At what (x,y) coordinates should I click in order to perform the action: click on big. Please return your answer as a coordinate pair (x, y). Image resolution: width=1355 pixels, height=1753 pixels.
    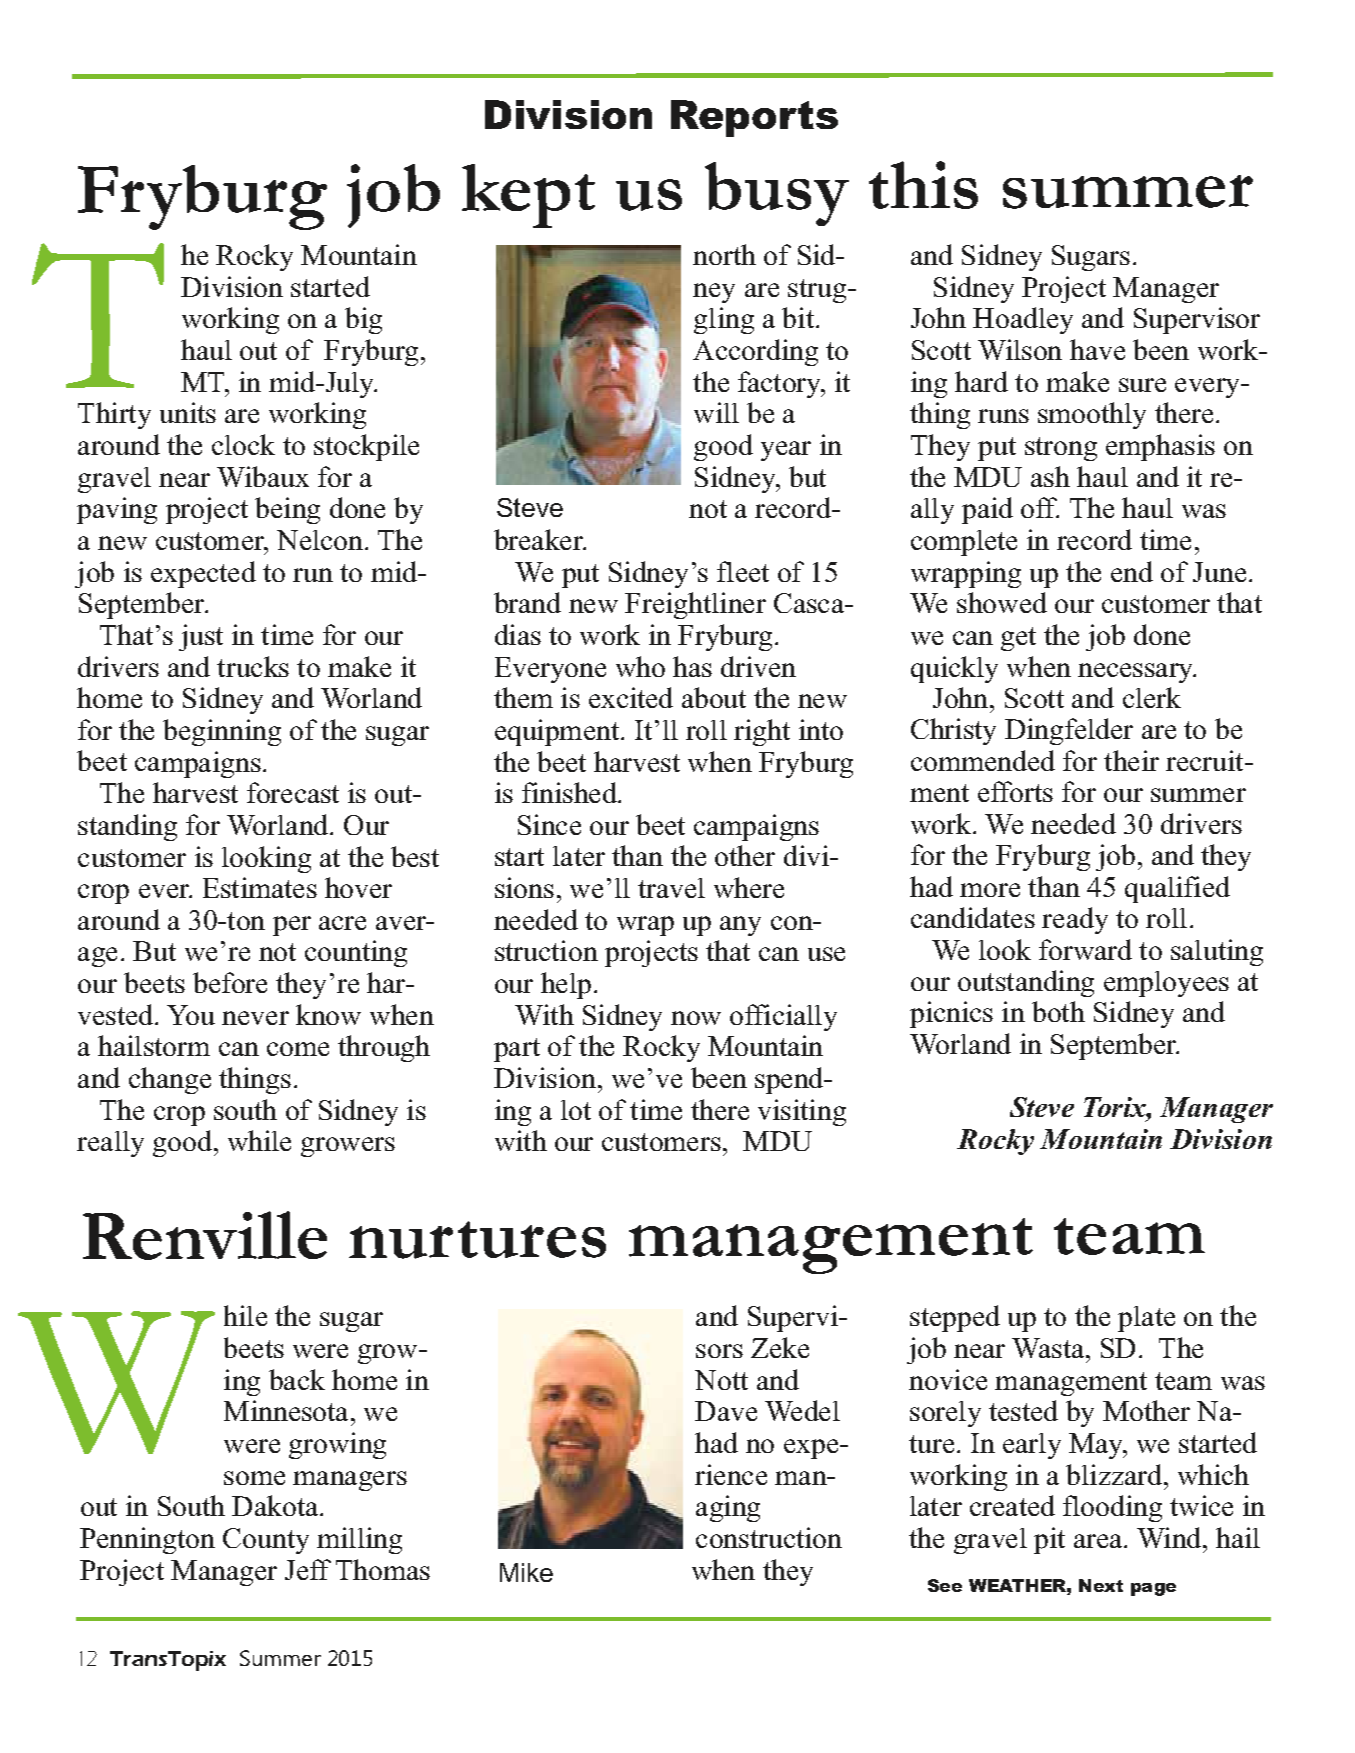
    Looking at the image, I should click on (363, 320).
